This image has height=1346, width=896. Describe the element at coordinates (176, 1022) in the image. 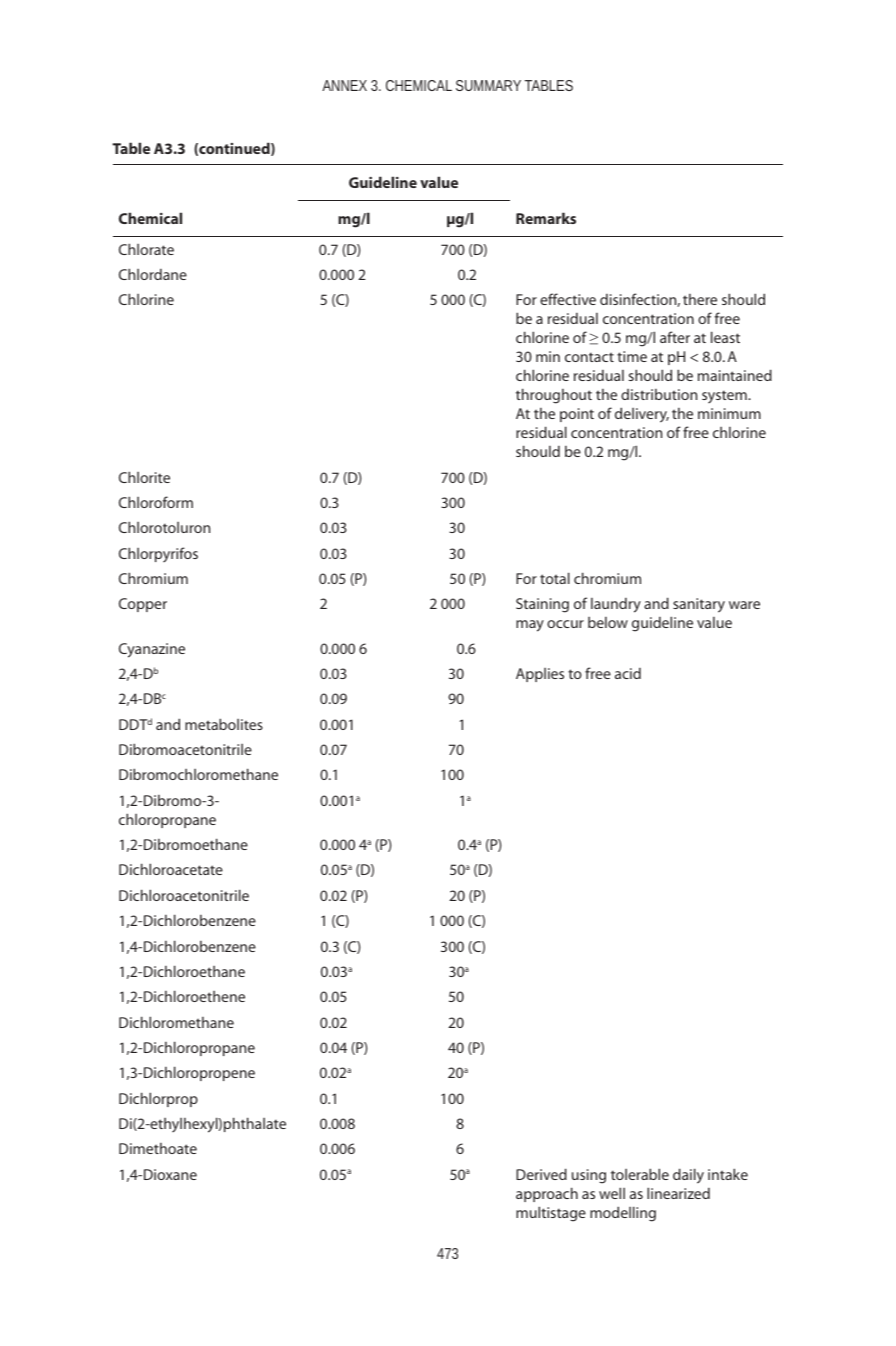

I see `Dichloromethane` at that location.
